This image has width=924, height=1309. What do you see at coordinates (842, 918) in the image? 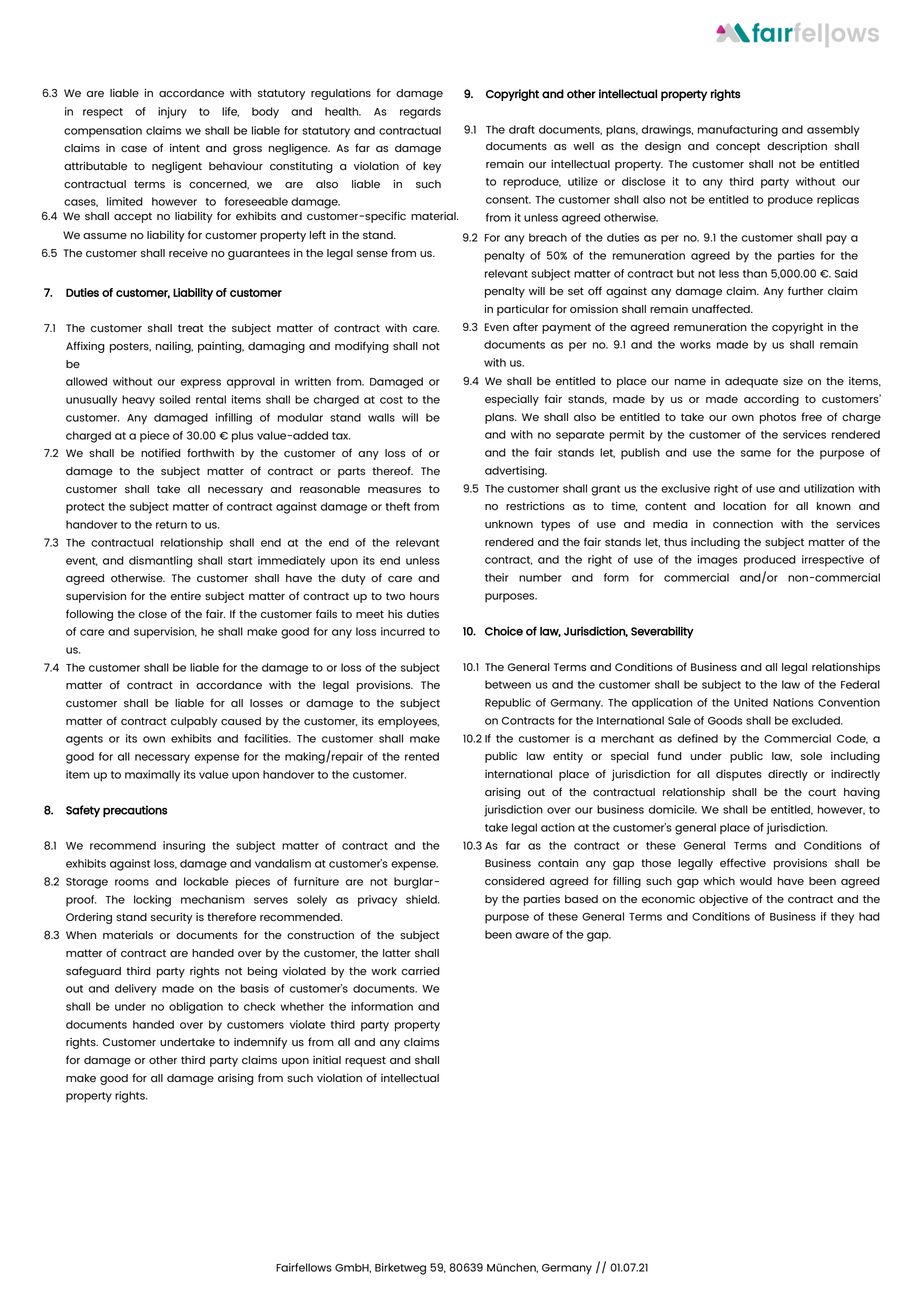
I see `they` at bounding box center [842, 918].
